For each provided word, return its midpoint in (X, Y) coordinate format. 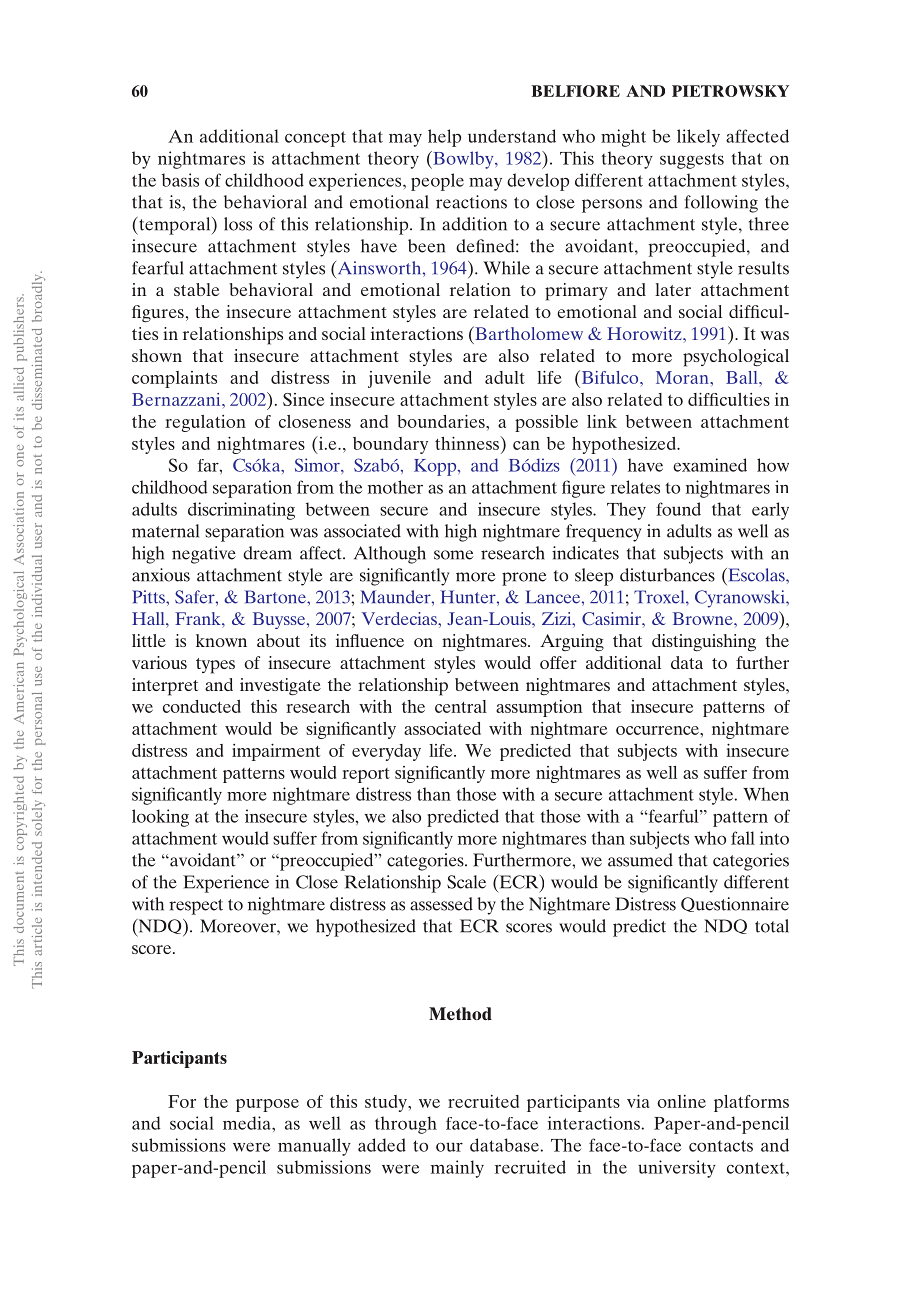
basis (180, 180)
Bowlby (463, 160)
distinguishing (704, 643)
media (248, 1123)
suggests (692, 161)
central (461, 706)
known (221, 640)
